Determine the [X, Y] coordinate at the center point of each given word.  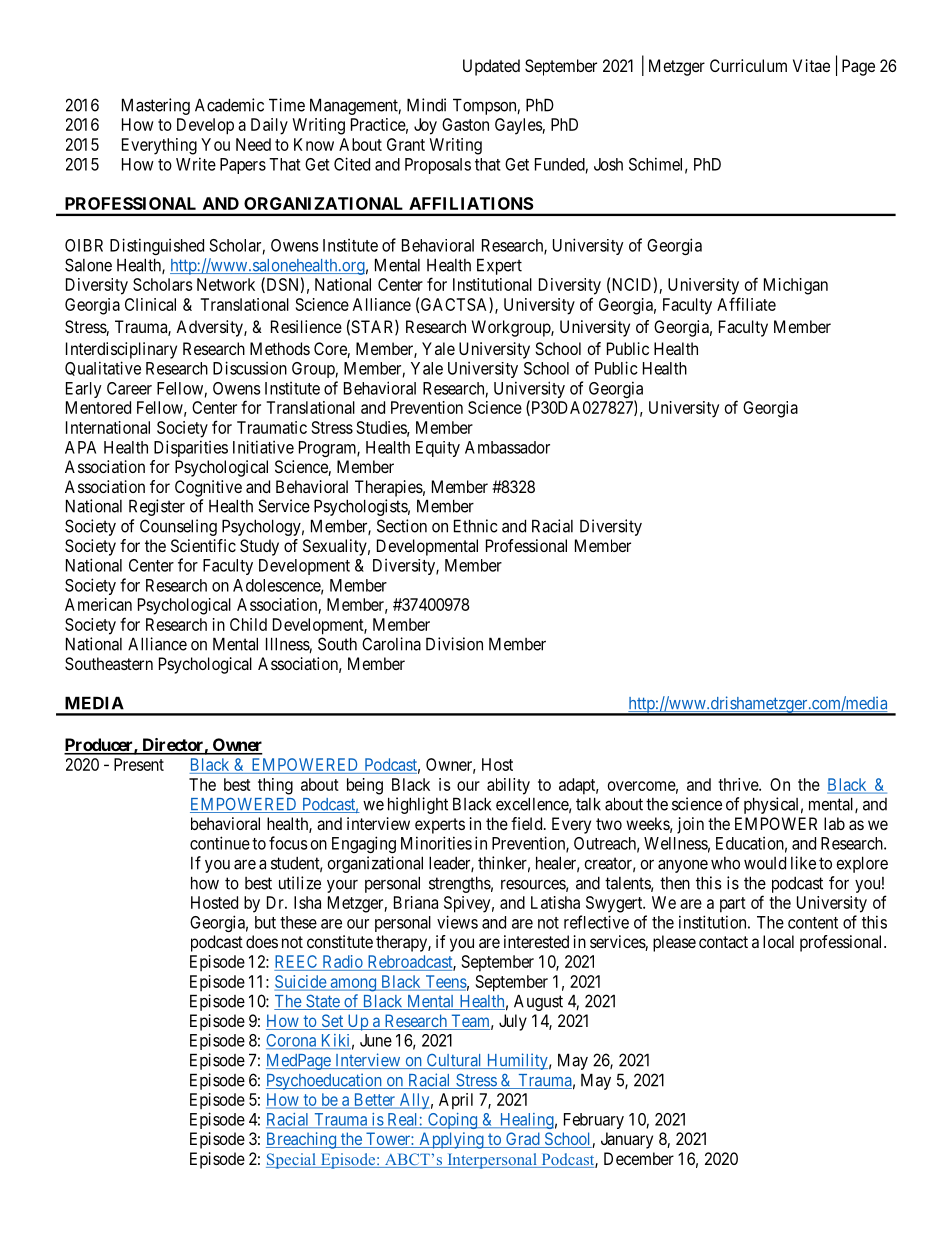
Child [248, 624]
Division [454, 644]
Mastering [156, 106]
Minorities [436, 843]
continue [220, 843]
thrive [739, 784]
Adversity [210, 328]
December [639, 1158]
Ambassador [507, 447]
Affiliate [746, 304]
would [765, 863]
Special [292, 1161]
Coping [452, 1121]
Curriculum [748, 65]
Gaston [465, 124]
